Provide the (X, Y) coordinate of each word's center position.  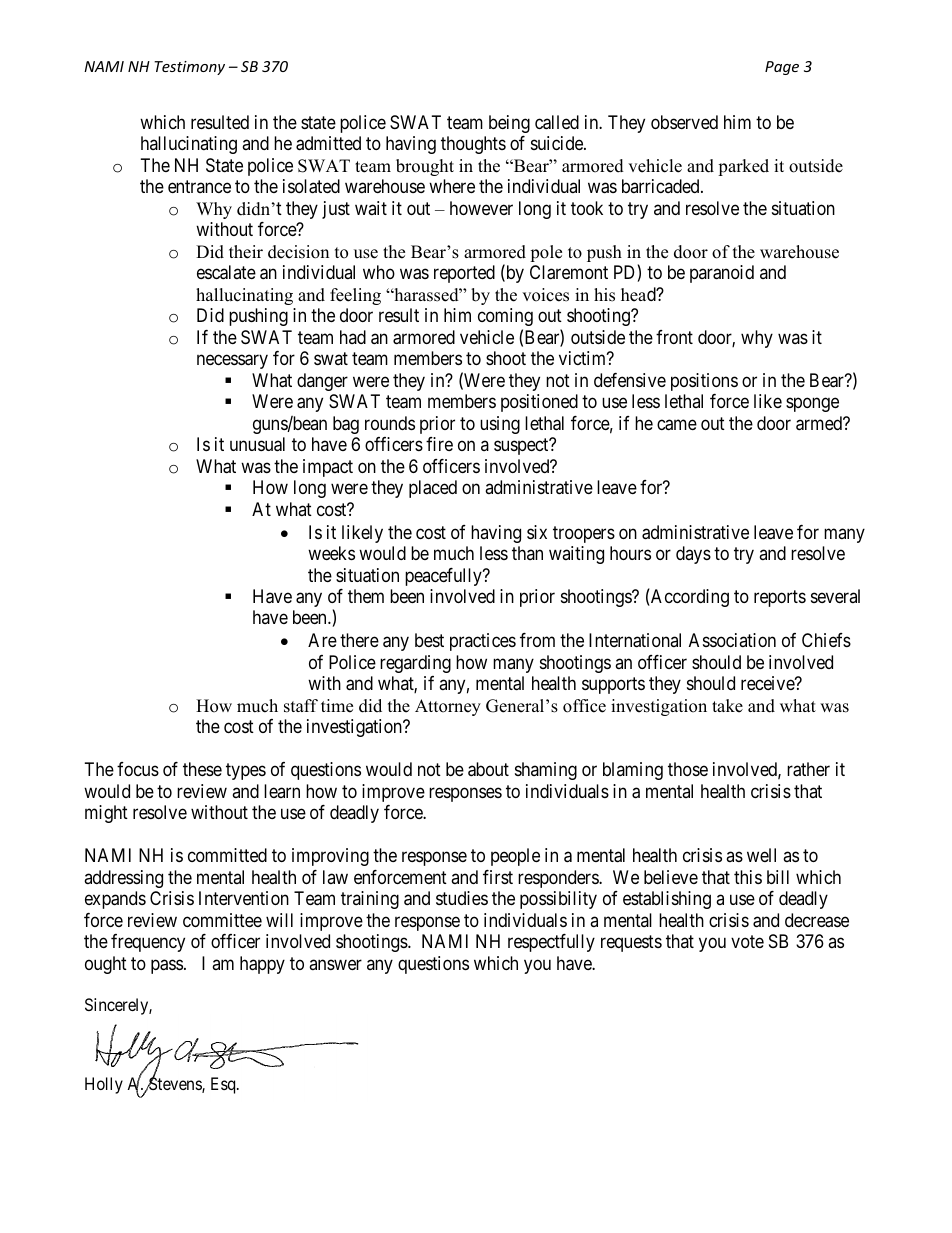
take (727, 706)
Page (782, 68)
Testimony (189, 68)
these (202, 769)
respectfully (551, 943)
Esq (224, 1085)
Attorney (448, 707)
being (509, 124)
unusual (257, 444)
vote (747, 941)
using (500, 425)
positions (704, 382)
